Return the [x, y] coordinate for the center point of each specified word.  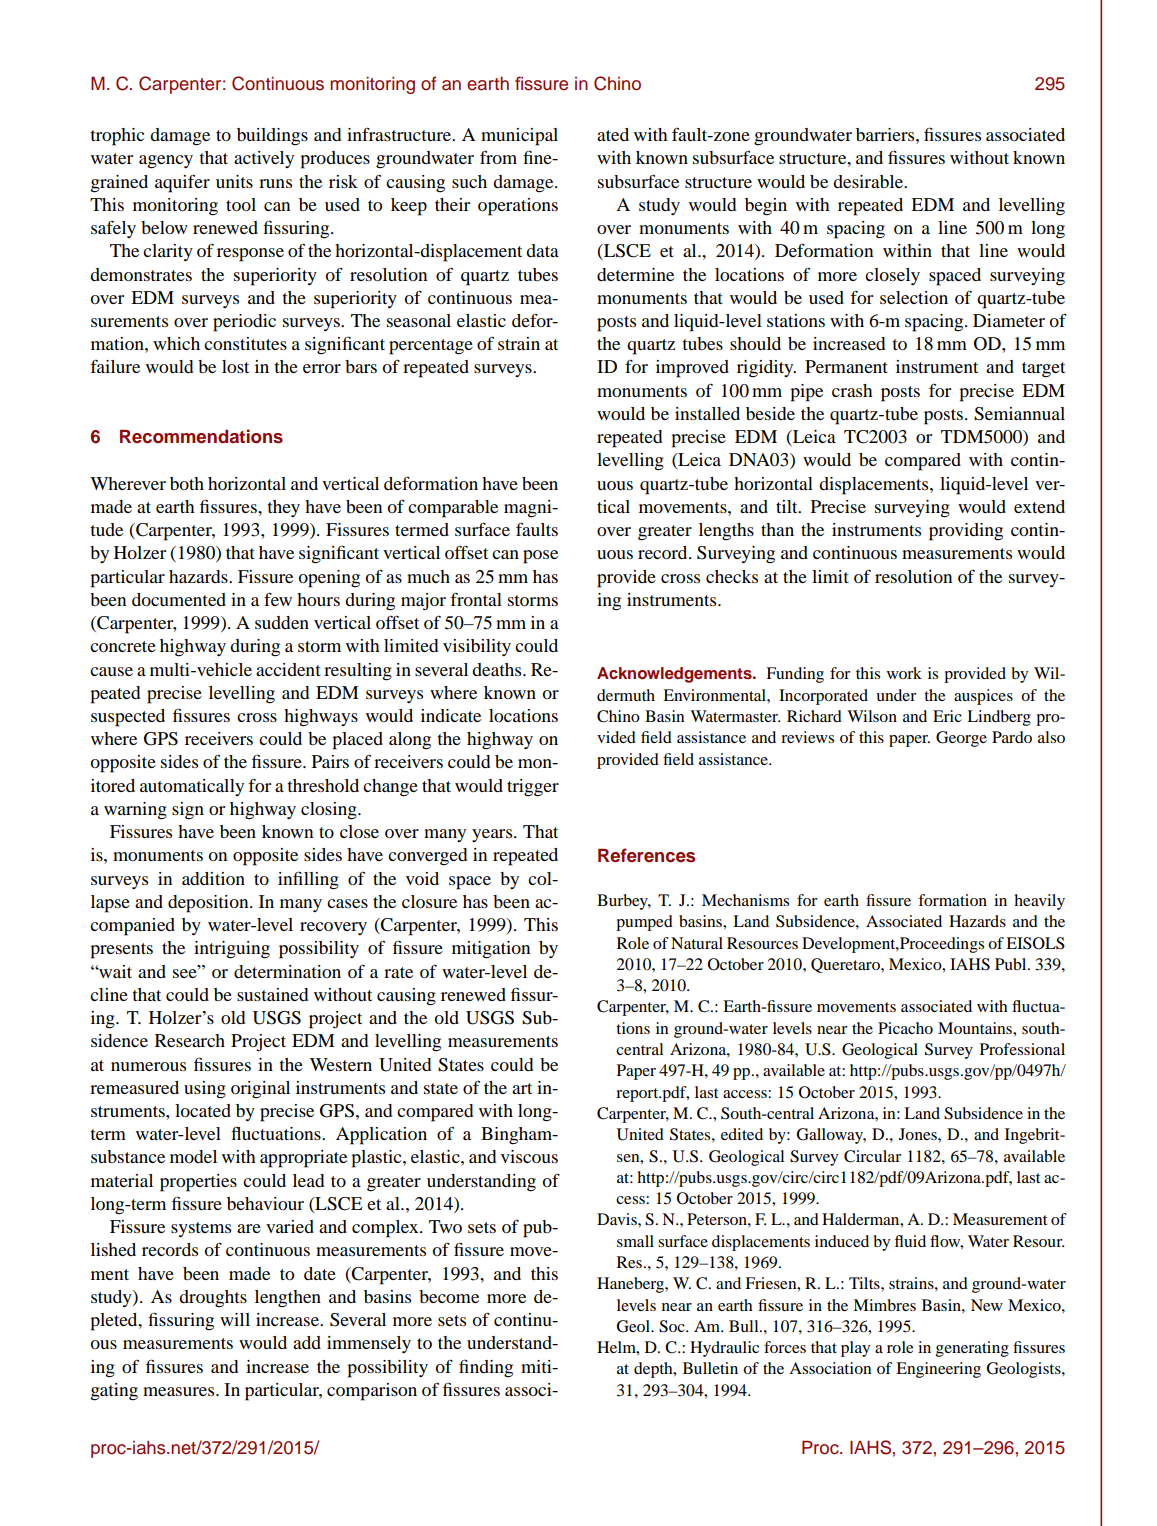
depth [654, 1370]
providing [966, 532]
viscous [529, 1156]
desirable [869, 181]
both [187, 483]
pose [540, 557]
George [961, 739]
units [234, 181]
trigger [533, 788]
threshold [323, 785]
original [260, 1090]
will [235, 1319]
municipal [519, 137]
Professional [1022, 1049]
